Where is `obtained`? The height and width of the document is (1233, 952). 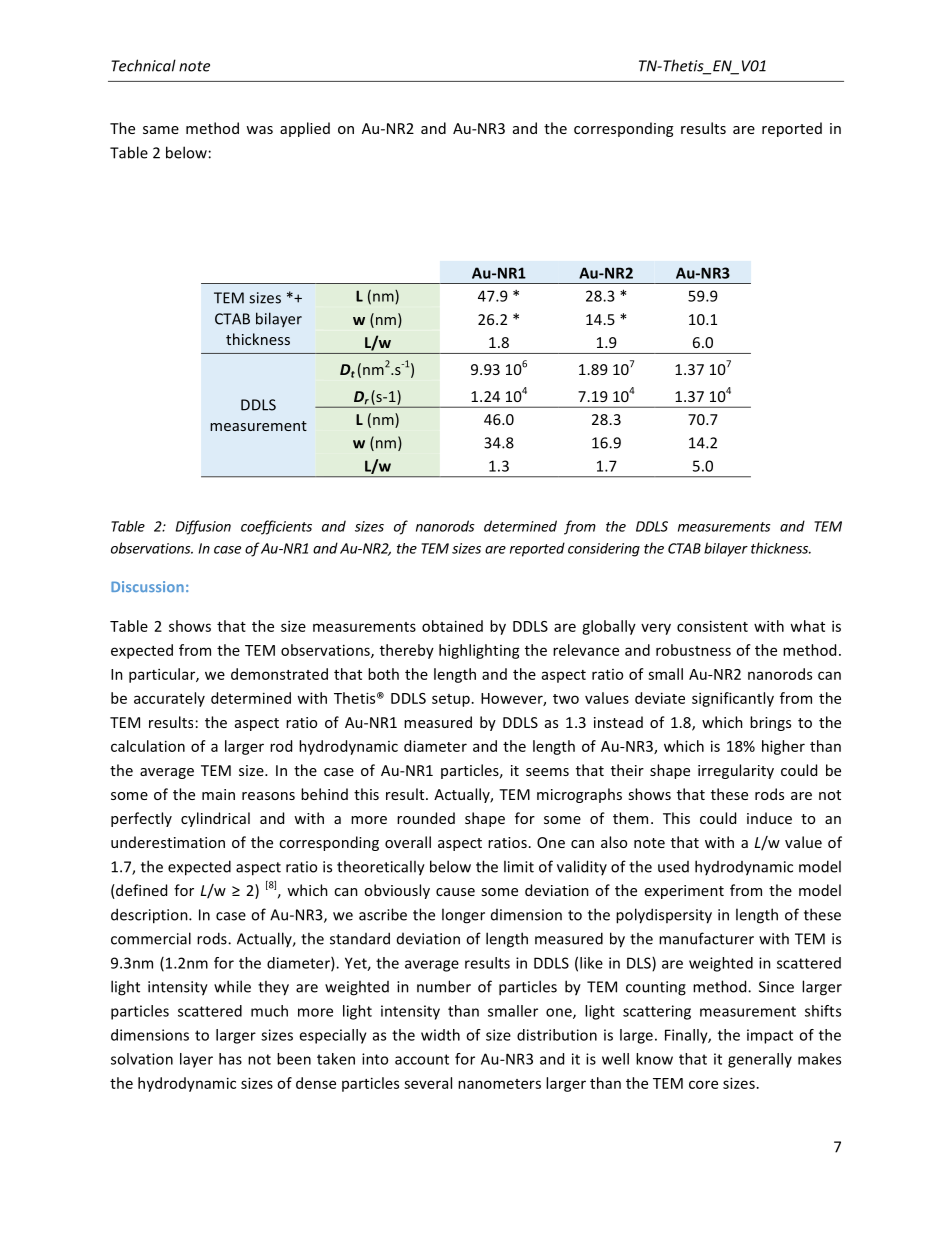
obtained is located at coordinates (452, 626).
